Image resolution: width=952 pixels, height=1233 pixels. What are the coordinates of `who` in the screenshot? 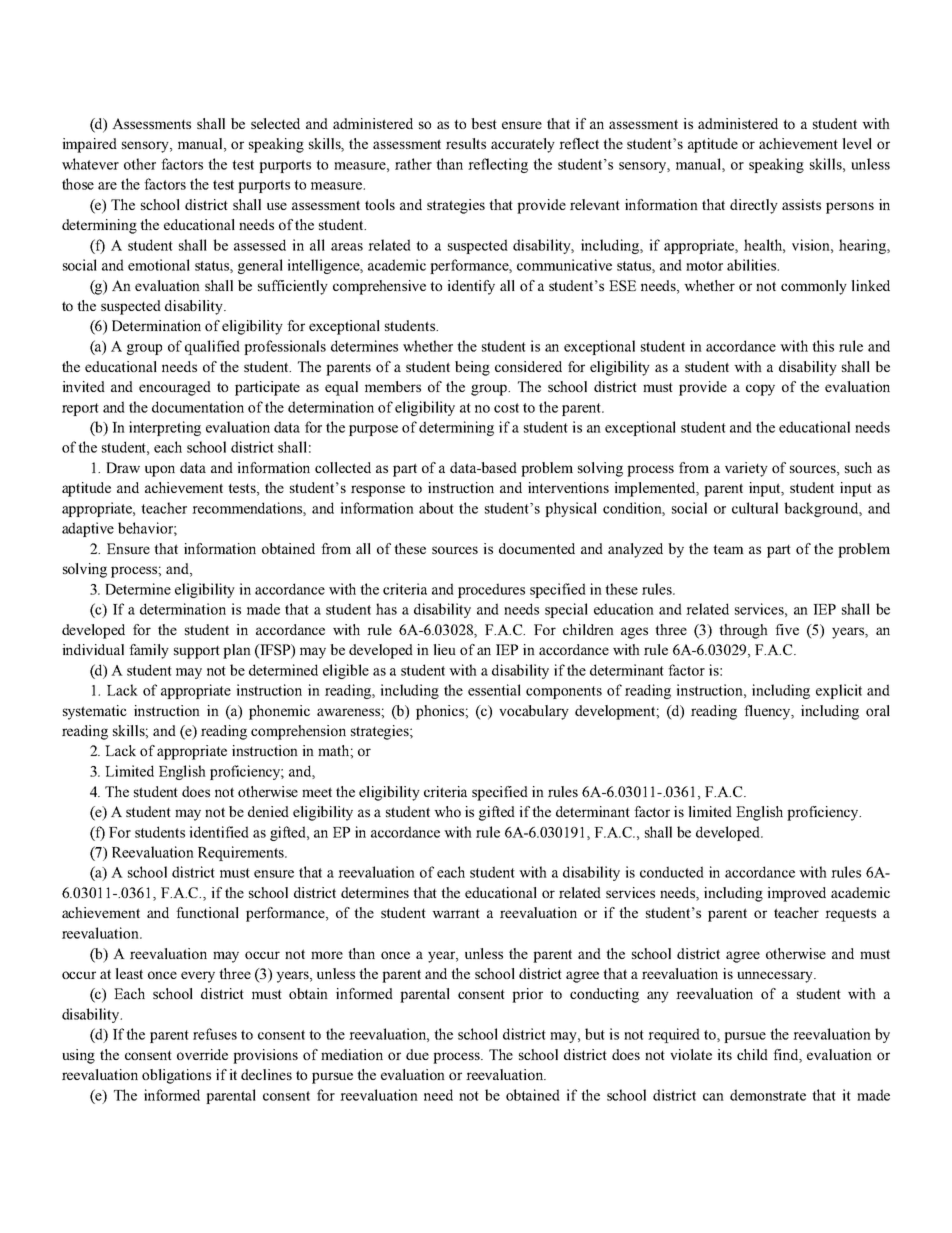 It's located at (447, 811).
